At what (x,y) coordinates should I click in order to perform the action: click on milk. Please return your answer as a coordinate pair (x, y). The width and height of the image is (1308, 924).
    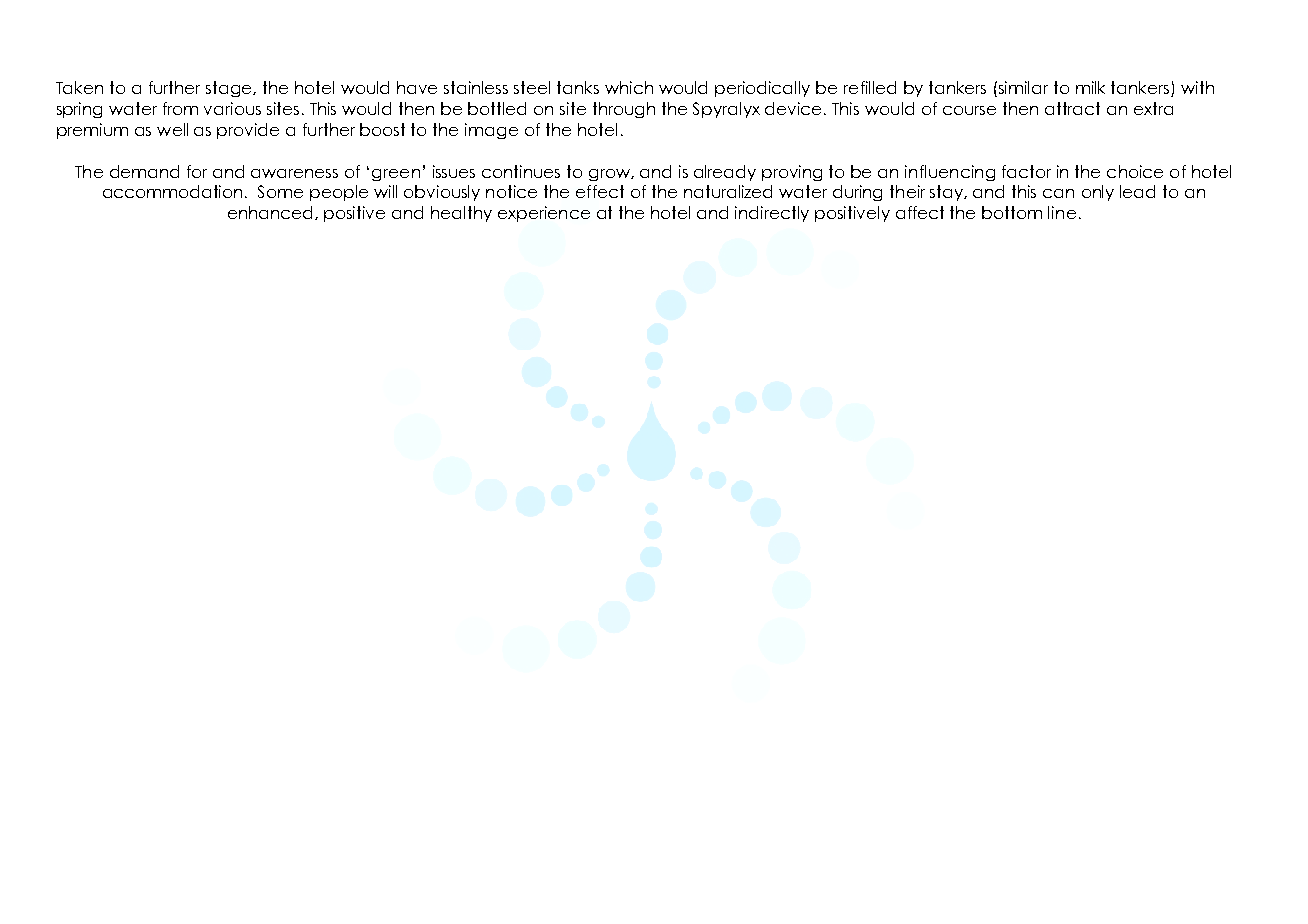
    Looking at the image, I should click on (1090, 87).
